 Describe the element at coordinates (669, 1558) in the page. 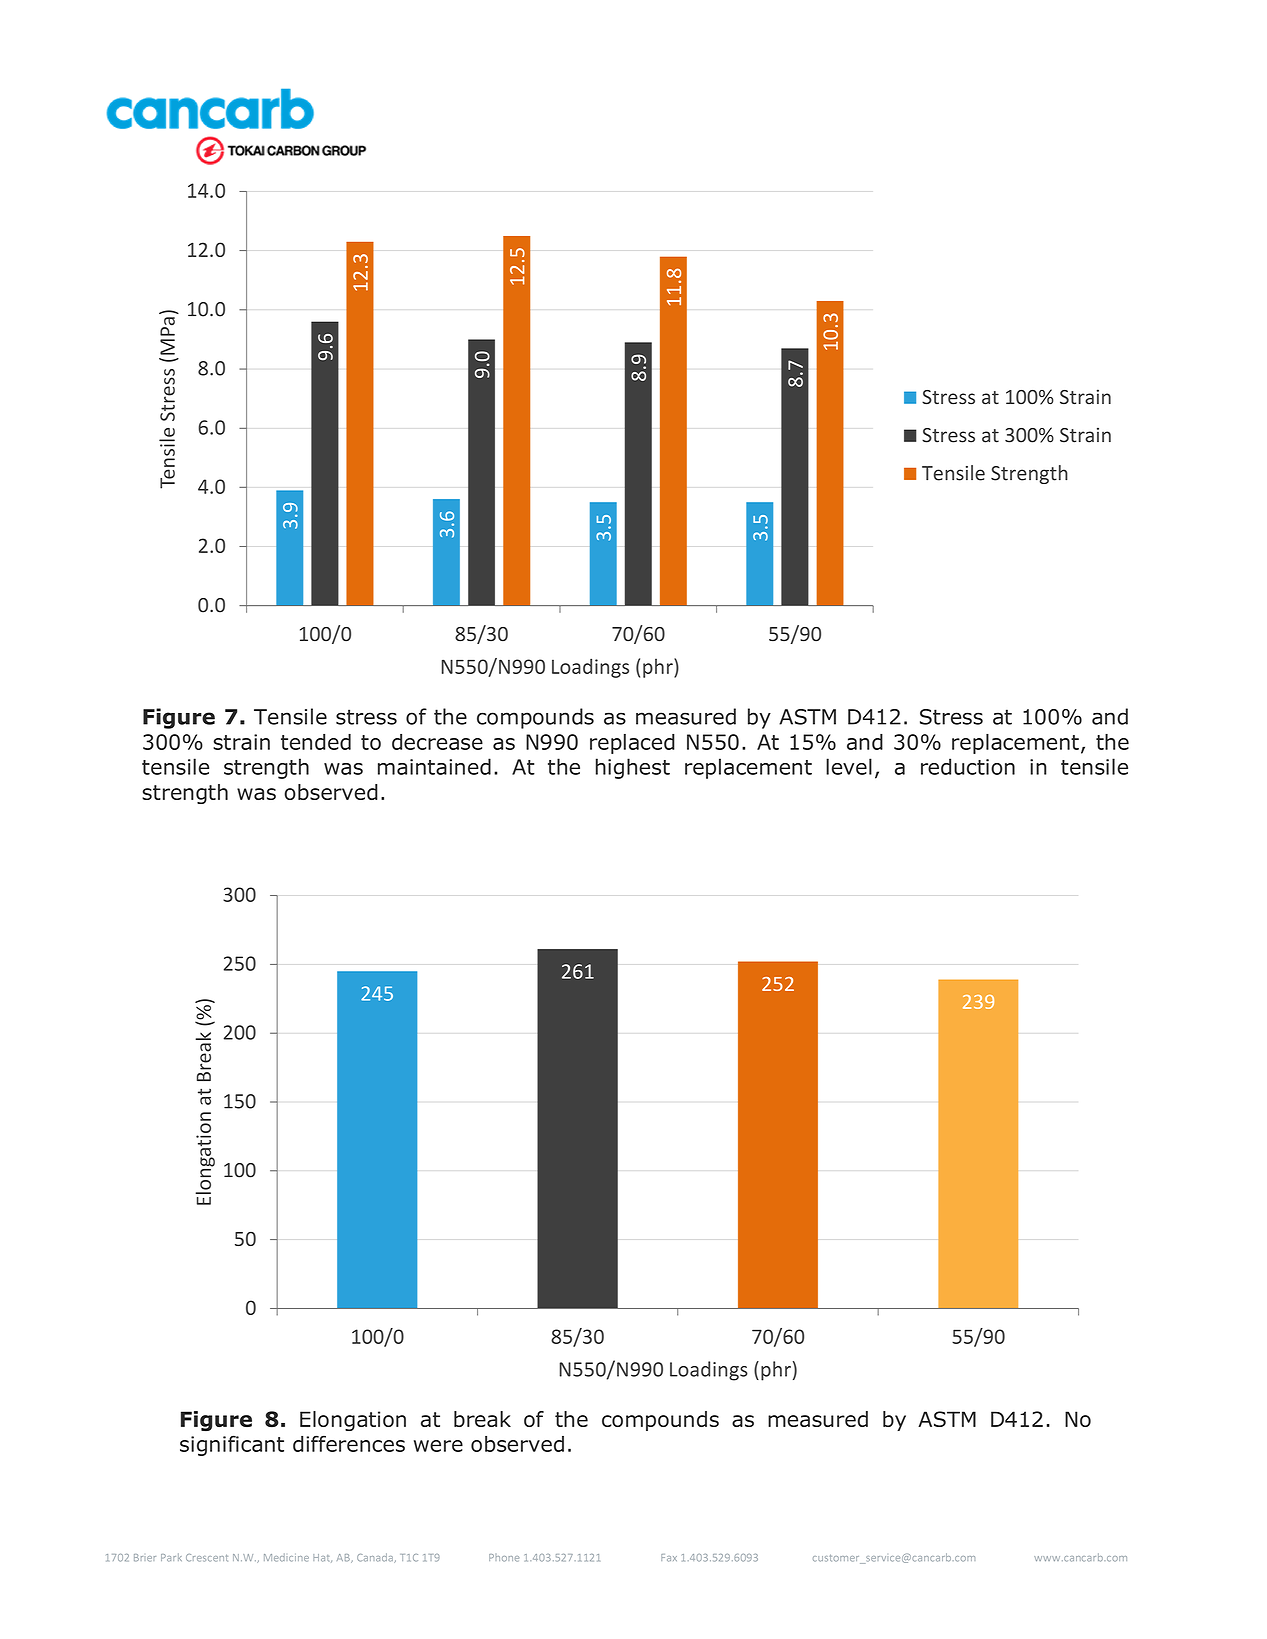

I see `Fax` at that location.
